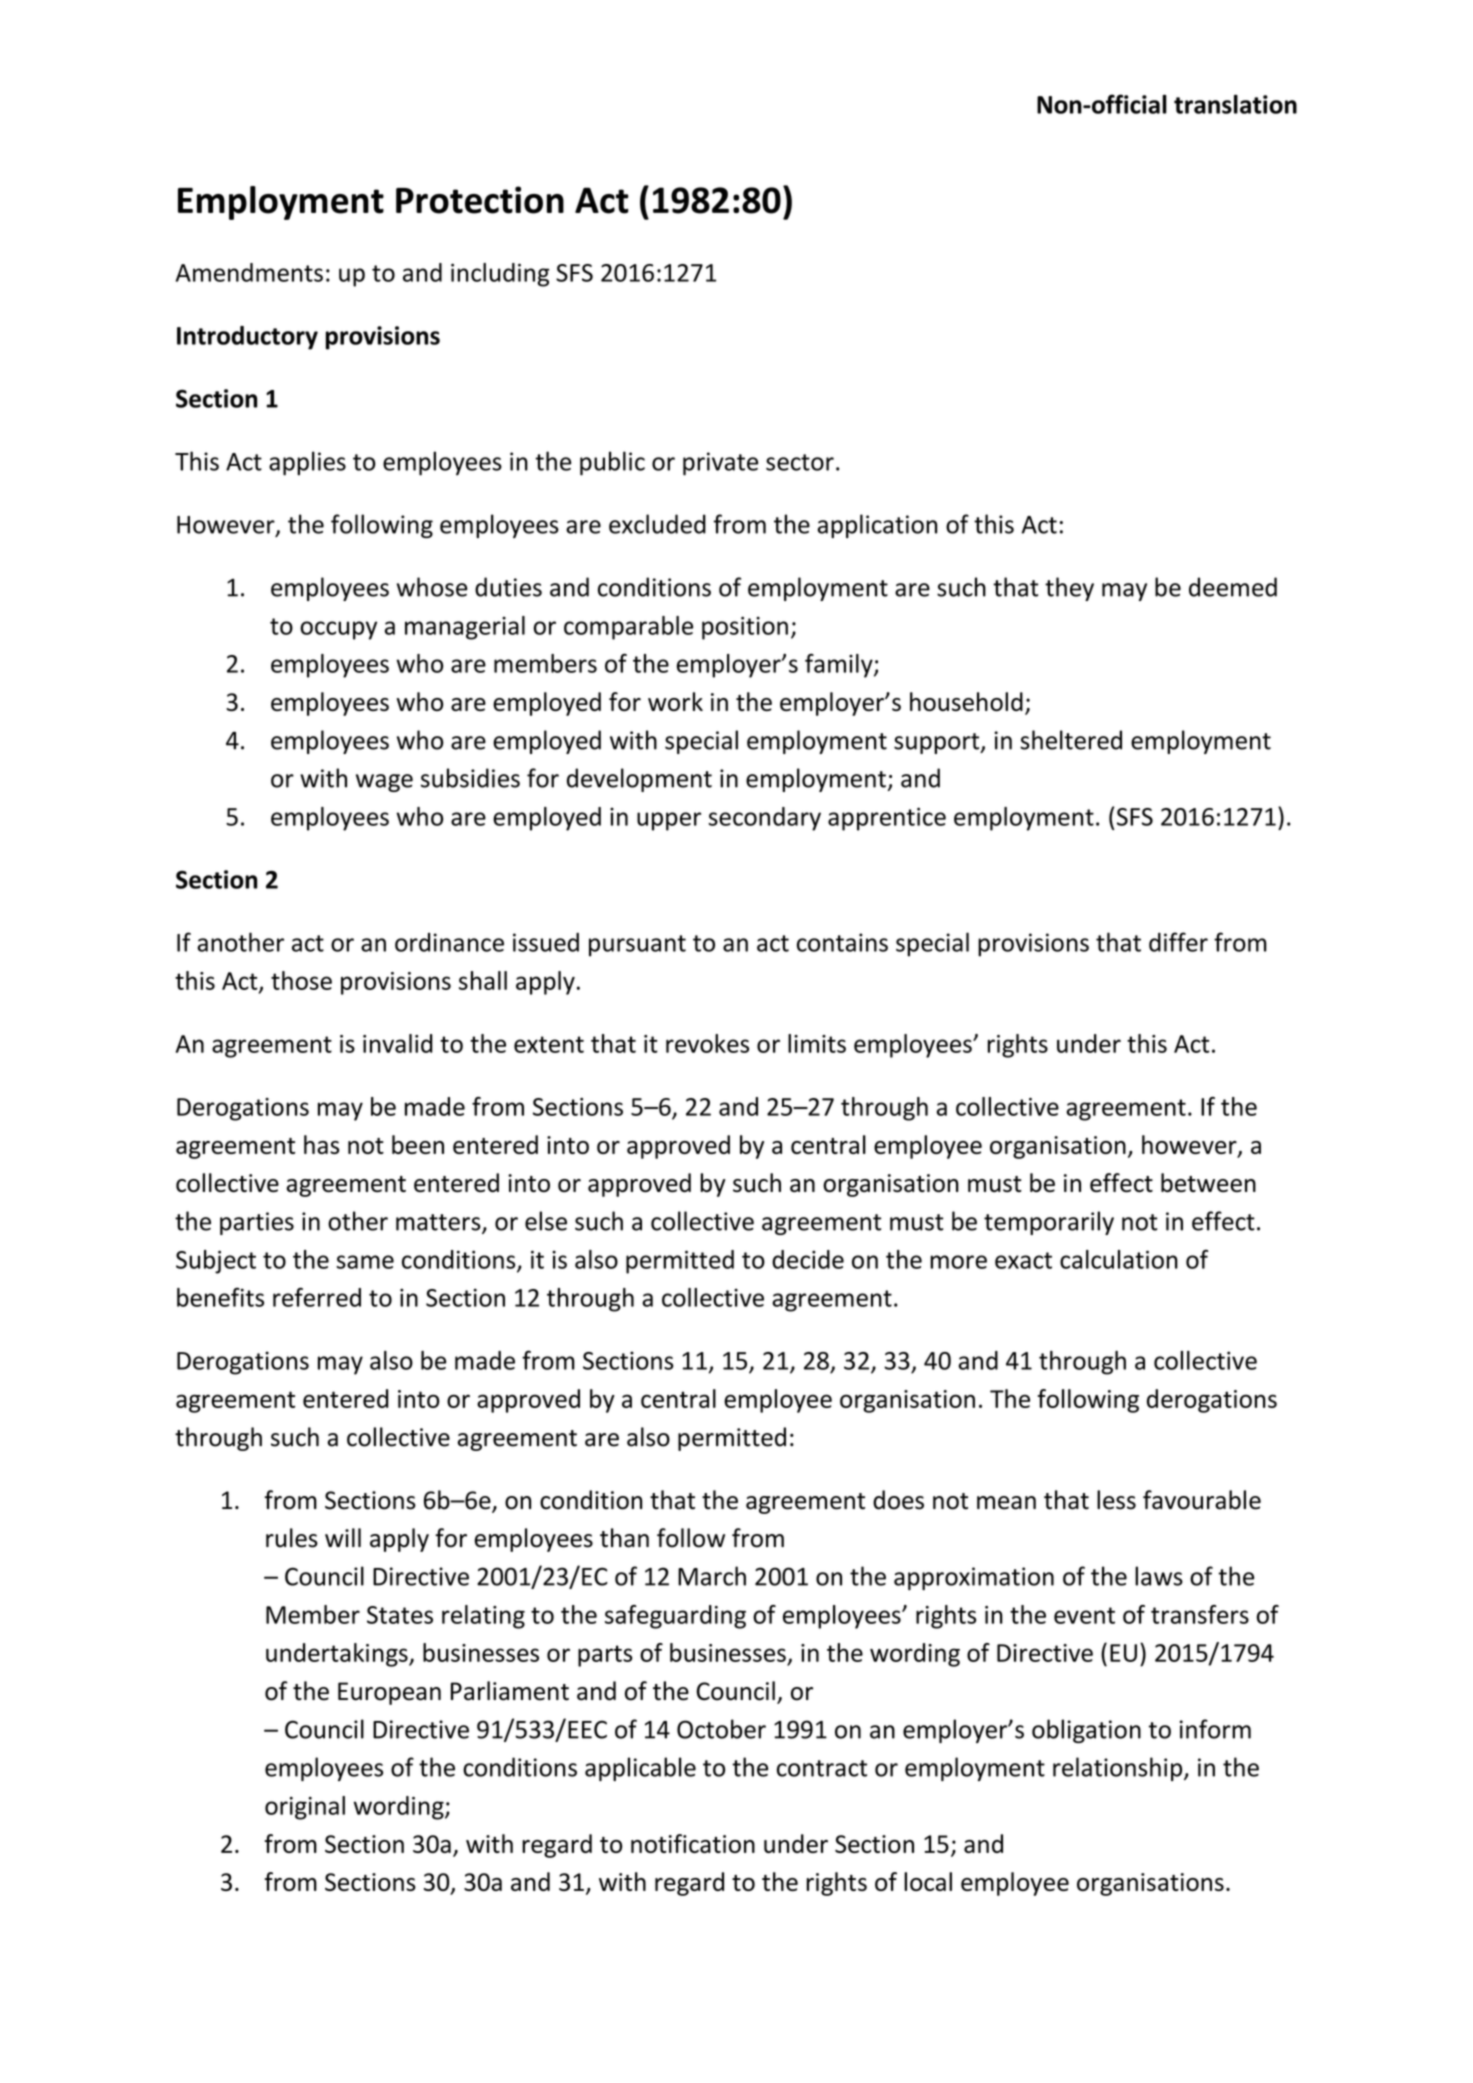 The width and height of the screenshot is (1473, 2083). Describe the element at coordinates (301, 980) in the screenshot. I see `those` at that location.
